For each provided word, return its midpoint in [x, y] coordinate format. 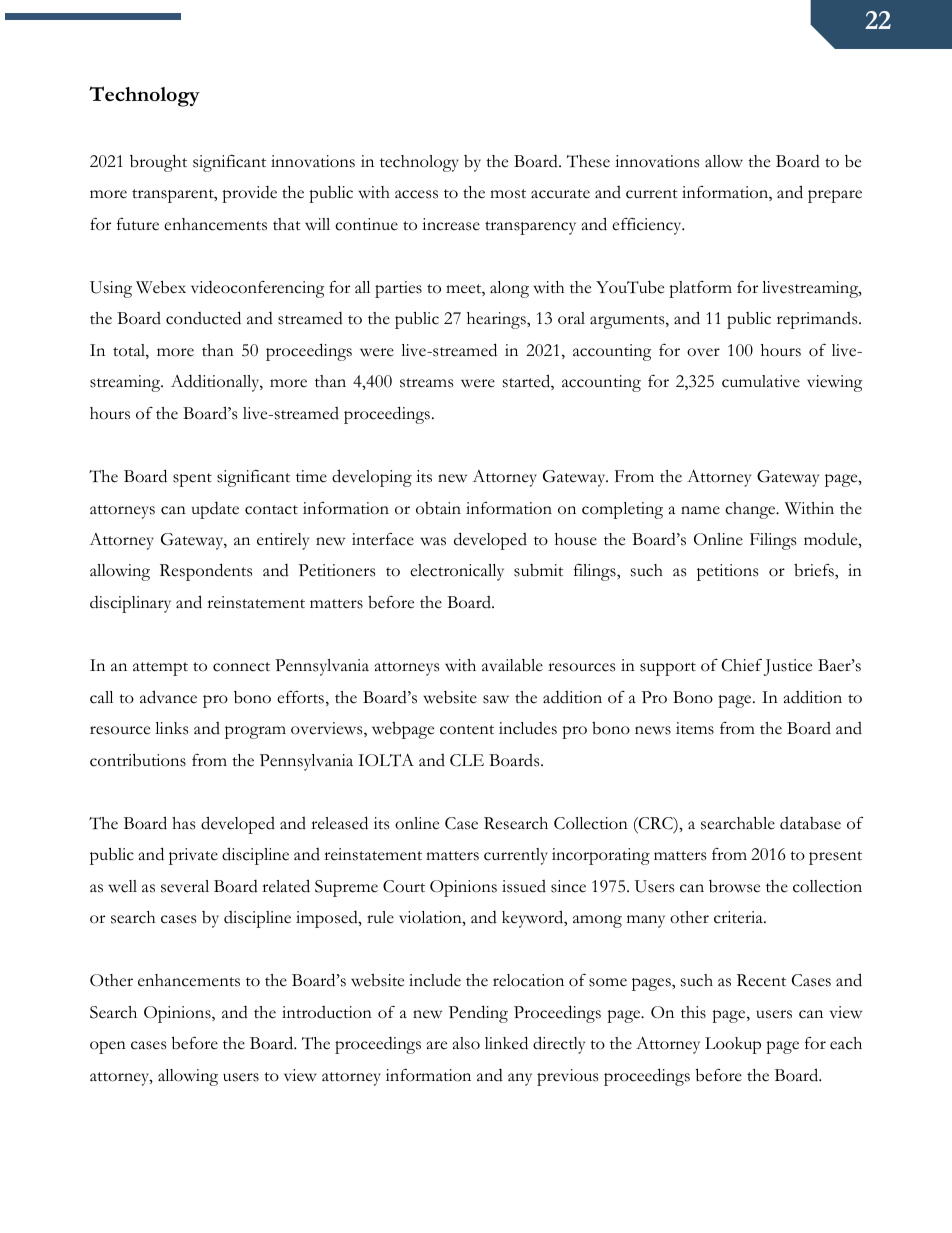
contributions [138, 760]
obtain [438, 508]
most [508, 194]
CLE [467, 760]
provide [249, 194]
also [466, 1043]
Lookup [733, 1045]
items [695, 728]
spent [192, 480]
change [751, 510]
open [108, 1047]
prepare [835, 196]
